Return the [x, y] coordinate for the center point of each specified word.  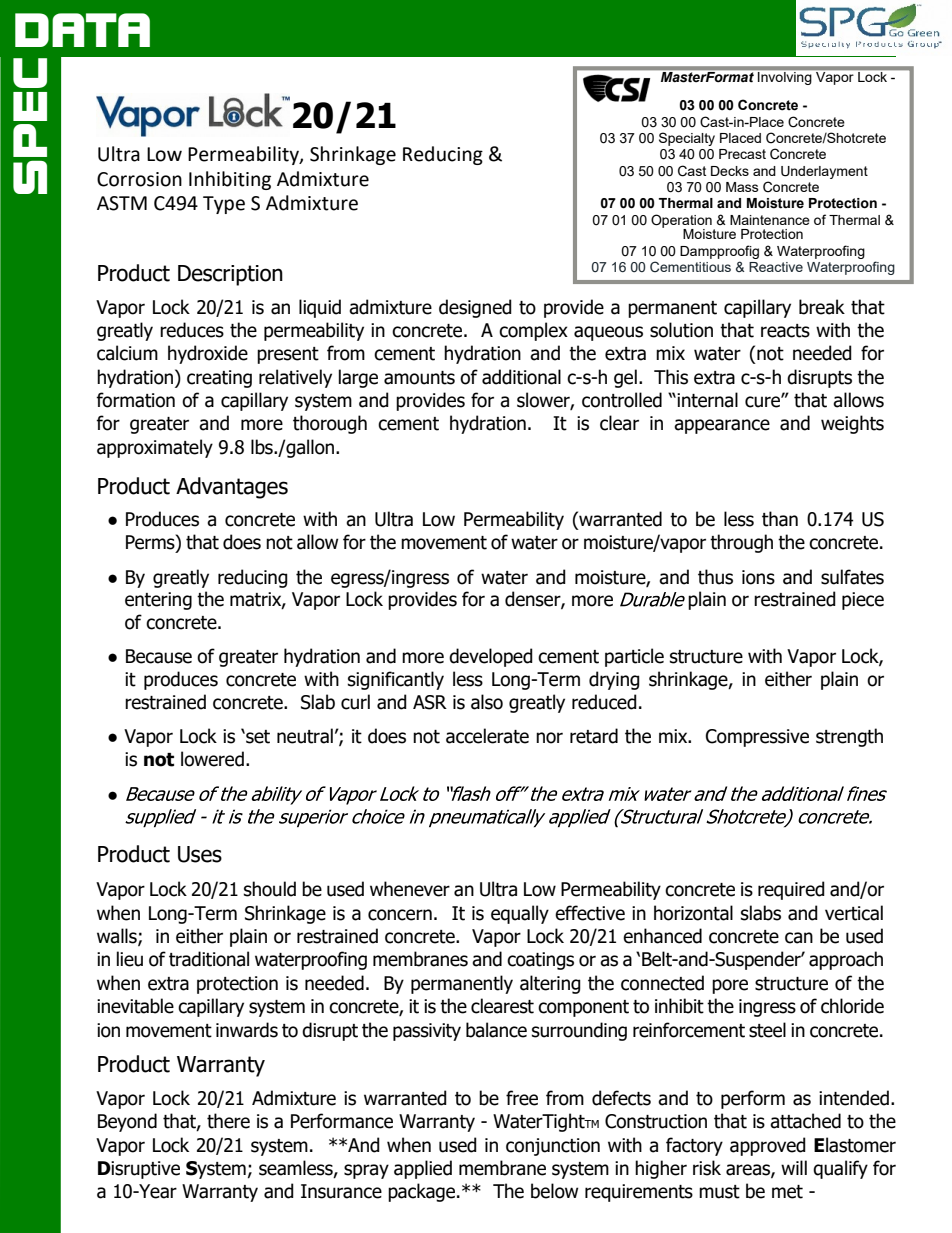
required [791, 890]
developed [491, 657]
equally [520, 914]
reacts [785, 331]
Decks [730, 171]
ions [758, 577]
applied [423, 1169]
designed [475, 308]
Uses [200, 854]
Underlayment [824, 172]
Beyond [127, 1122]
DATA [82, 30]
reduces [192, 330]
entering [158, 601]
